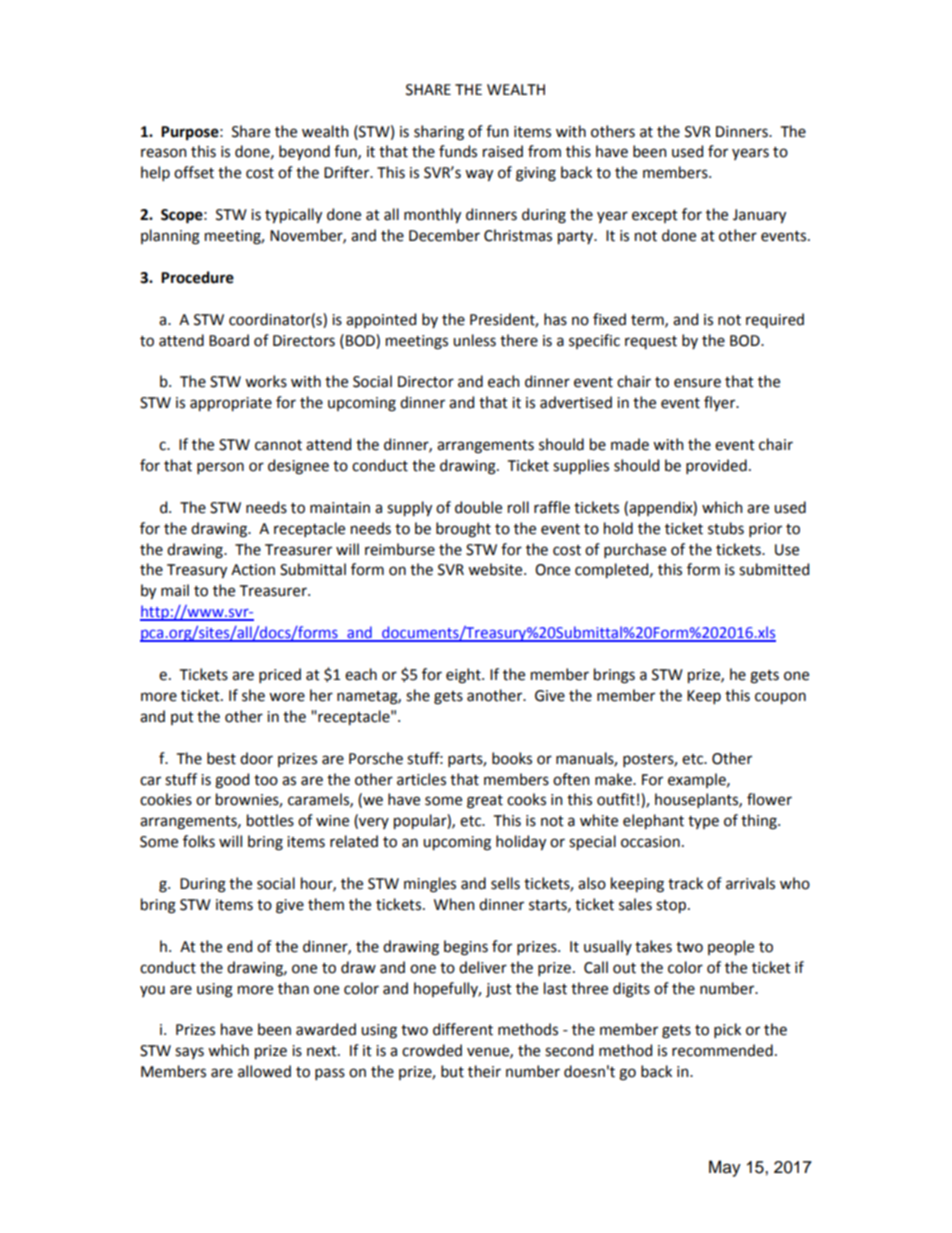  I want to click on priced, so click(280, 675).
